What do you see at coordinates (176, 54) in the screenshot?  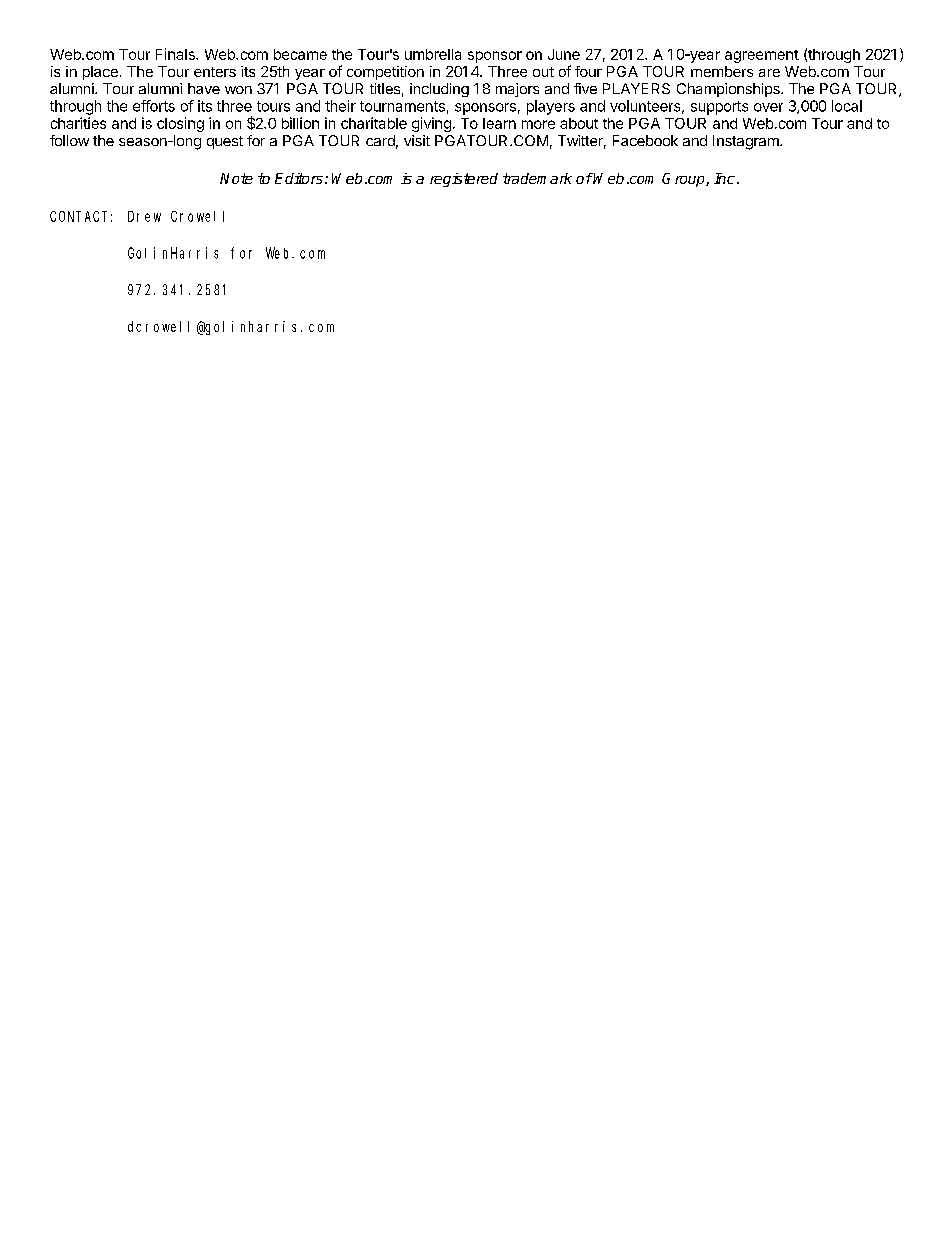 I see `Finals` at bounding box center [176, 54].
